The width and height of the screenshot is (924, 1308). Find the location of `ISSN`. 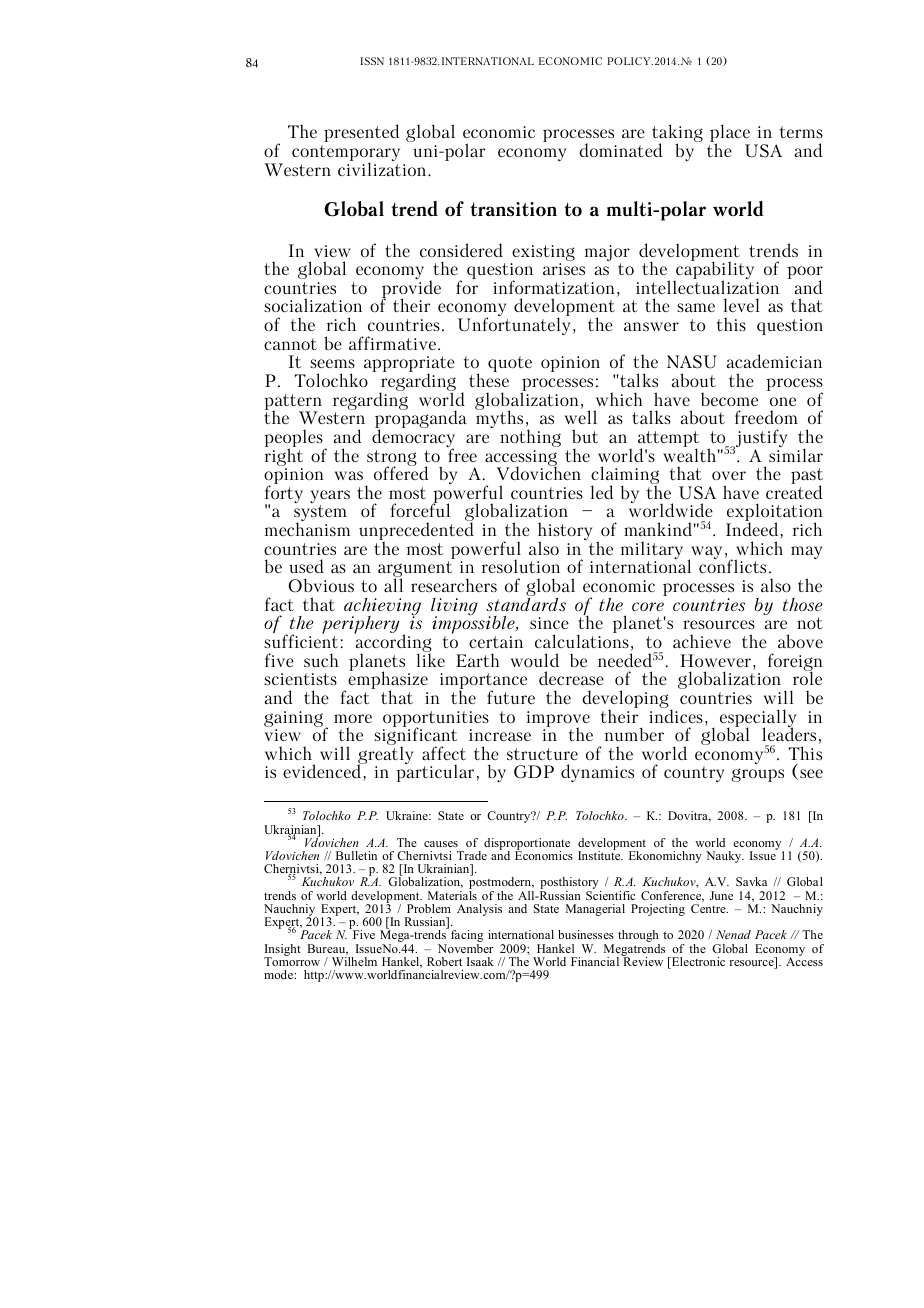

ISSN is located at coordinates (372, 61).
